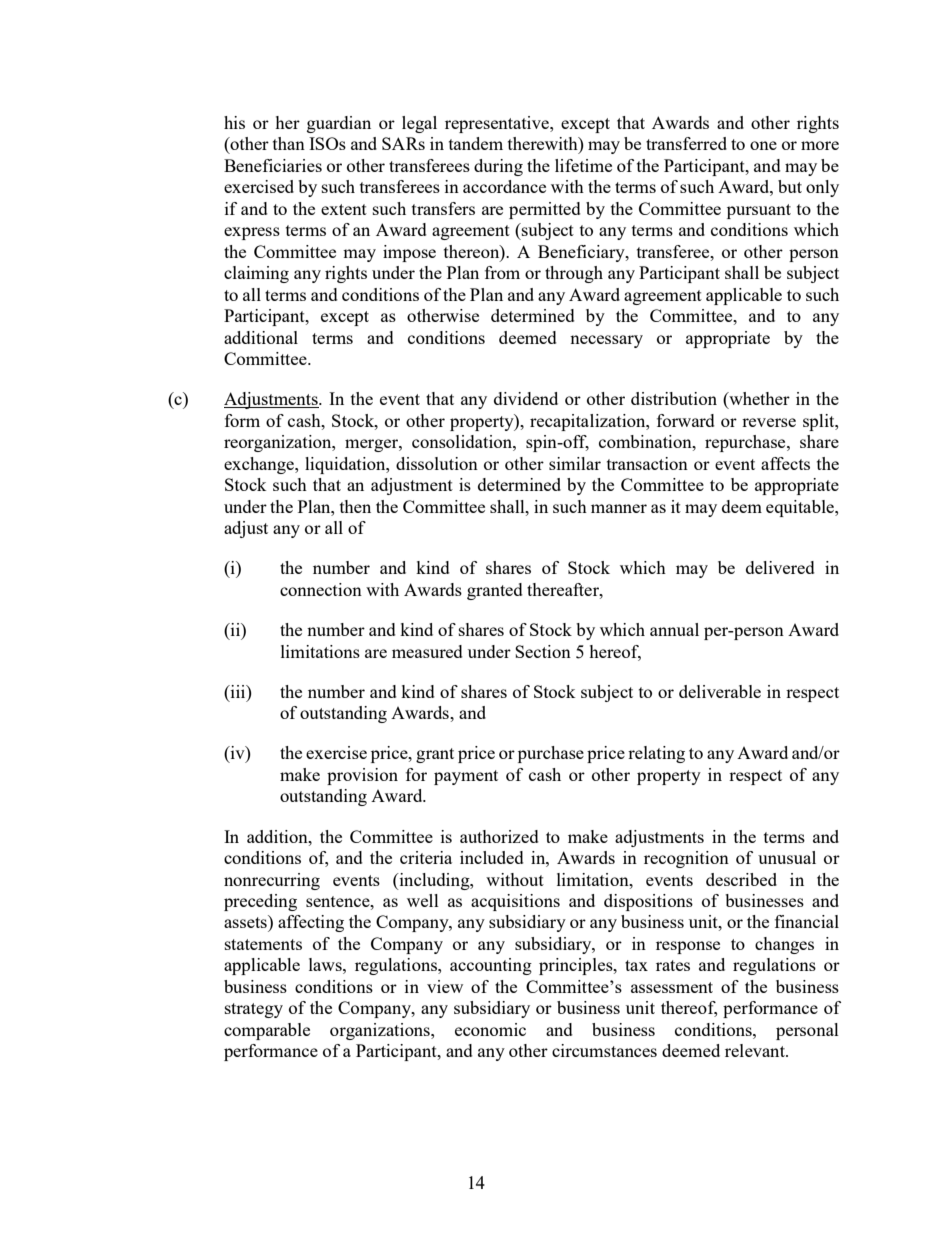  Describe the element at coordinates (543, 651) in the screenshot. I see `Section` at that location.
